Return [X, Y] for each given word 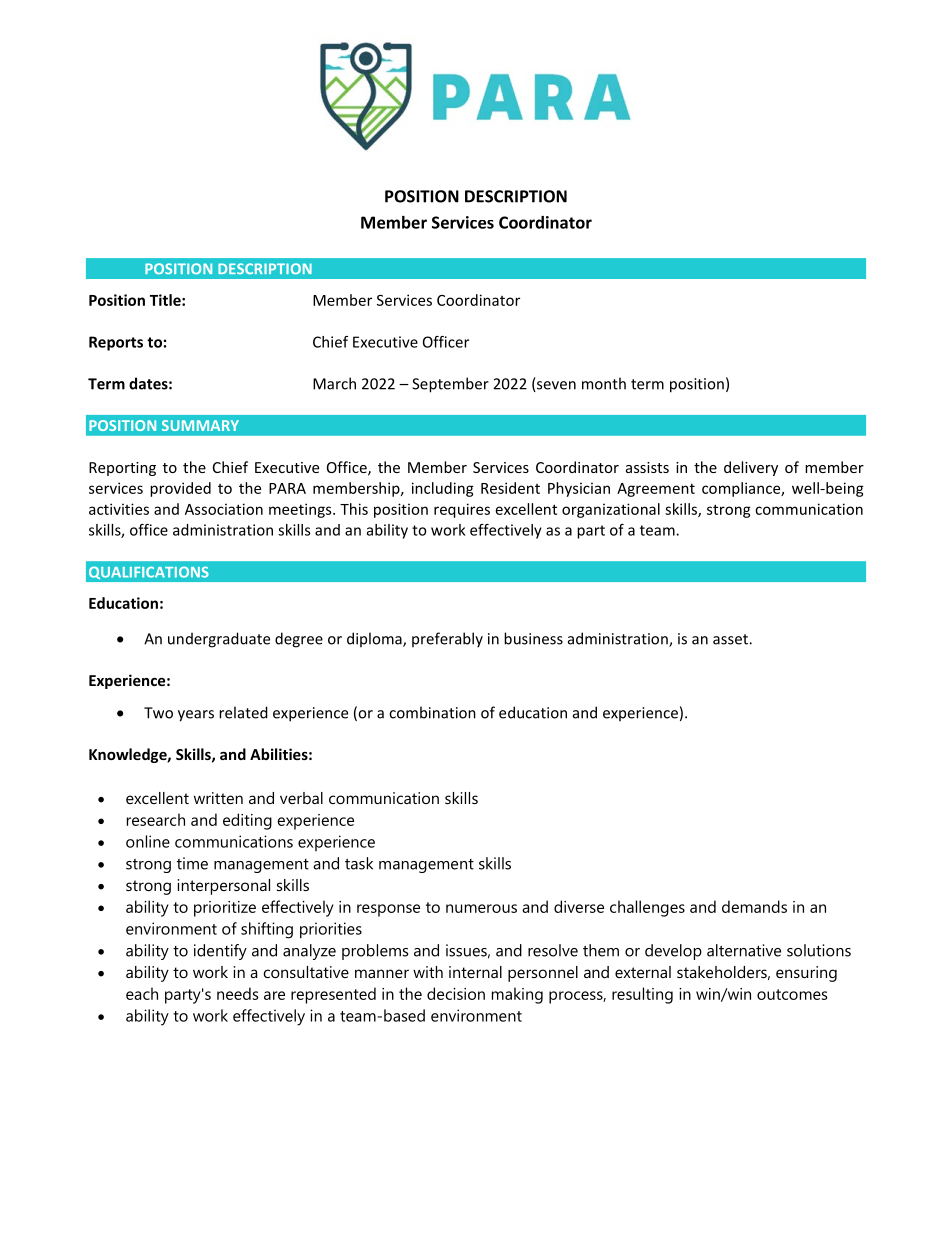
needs [238, 993]
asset [731, 639]
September [450, 385]
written [218, 798]
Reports [116, 343]
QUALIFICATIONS [148, 573]
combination [432, 712]
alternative [744, 950]
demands [754, 906]
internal [475, 972]
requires [462, 510]
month [604, 383]
